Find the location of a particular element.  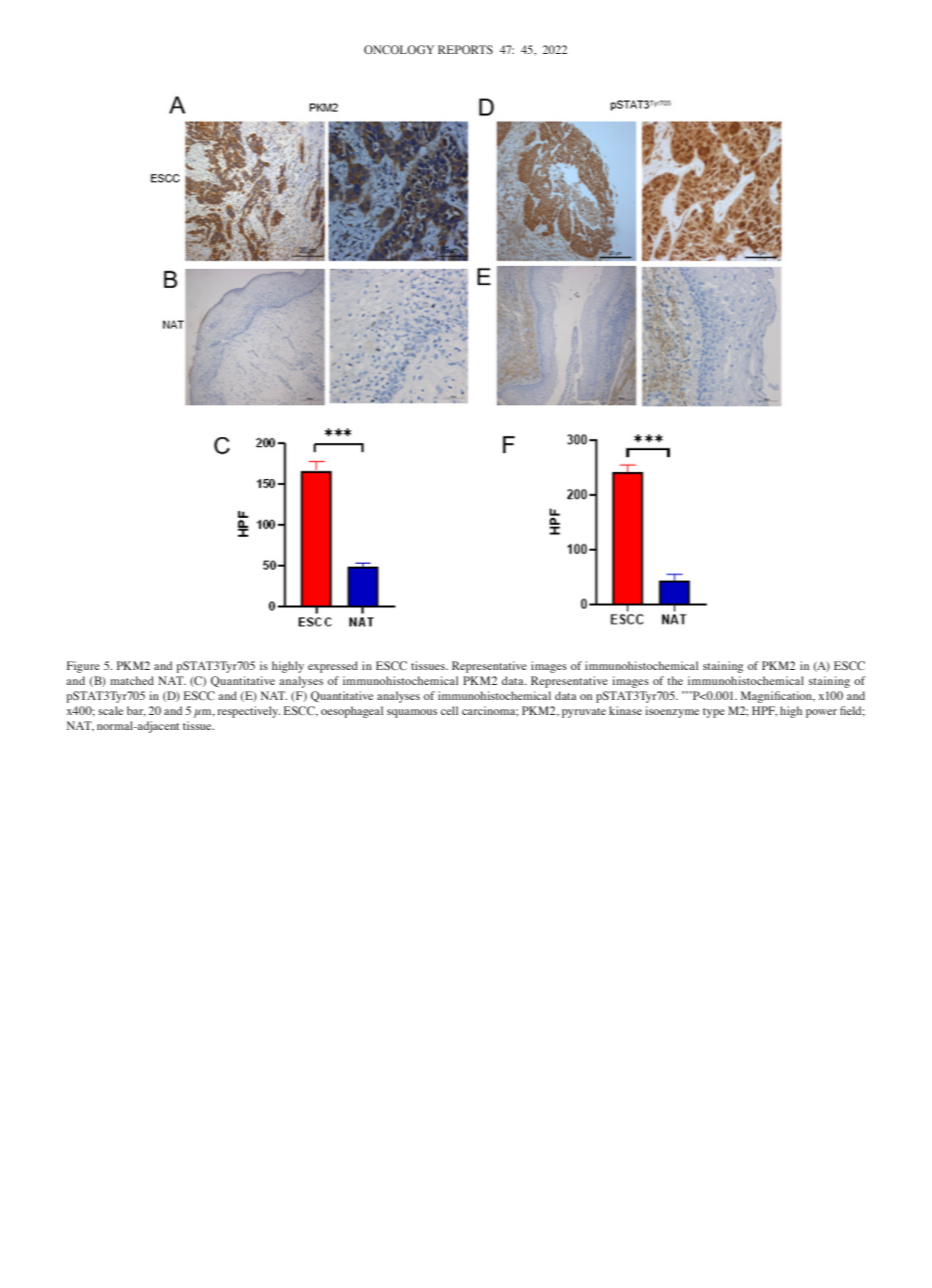

ONCOLOGY is located at coordinates (399, 49).
